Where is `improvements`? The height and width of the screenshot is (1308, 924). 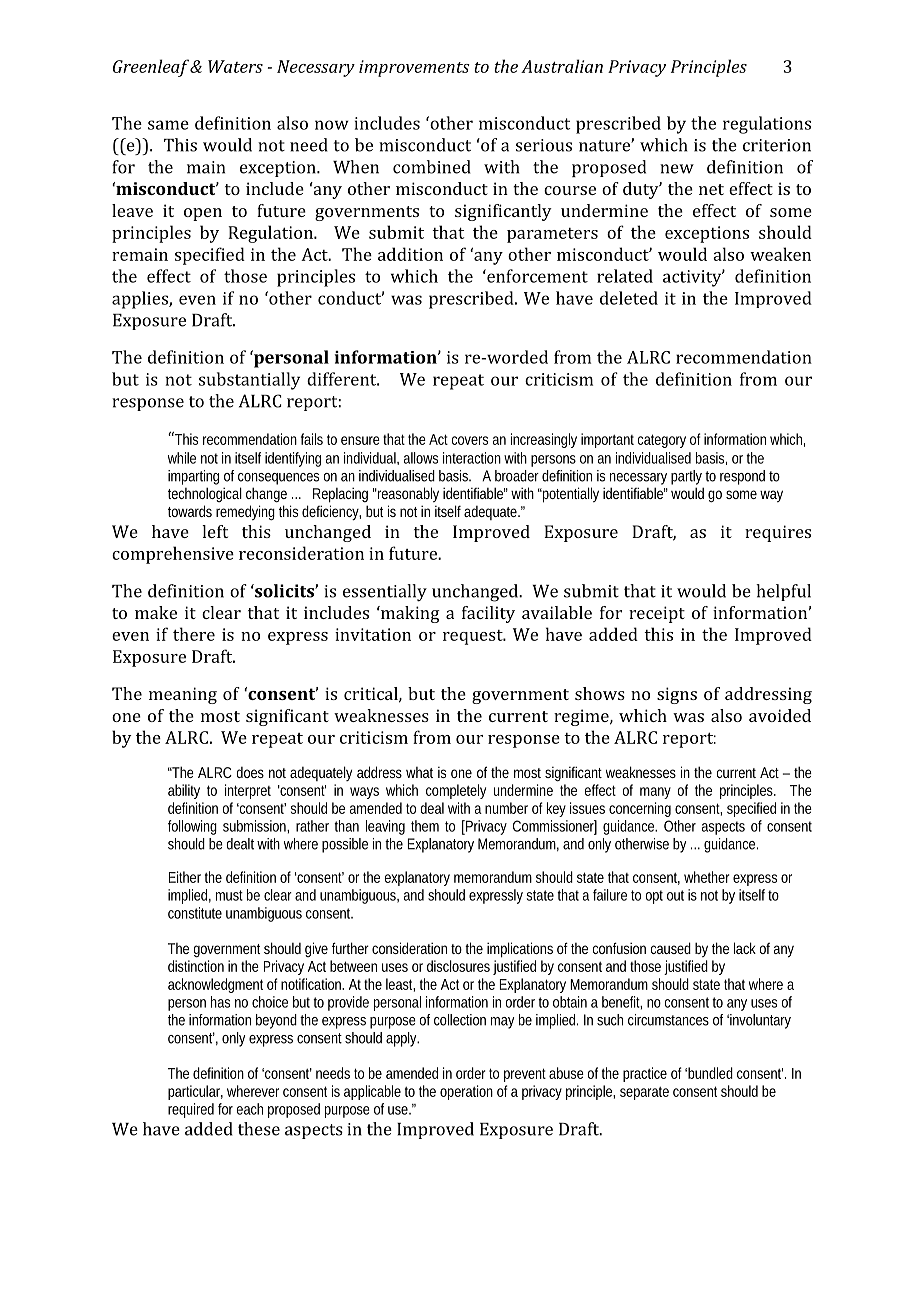
improvements is located at coordinates (414, 68).
